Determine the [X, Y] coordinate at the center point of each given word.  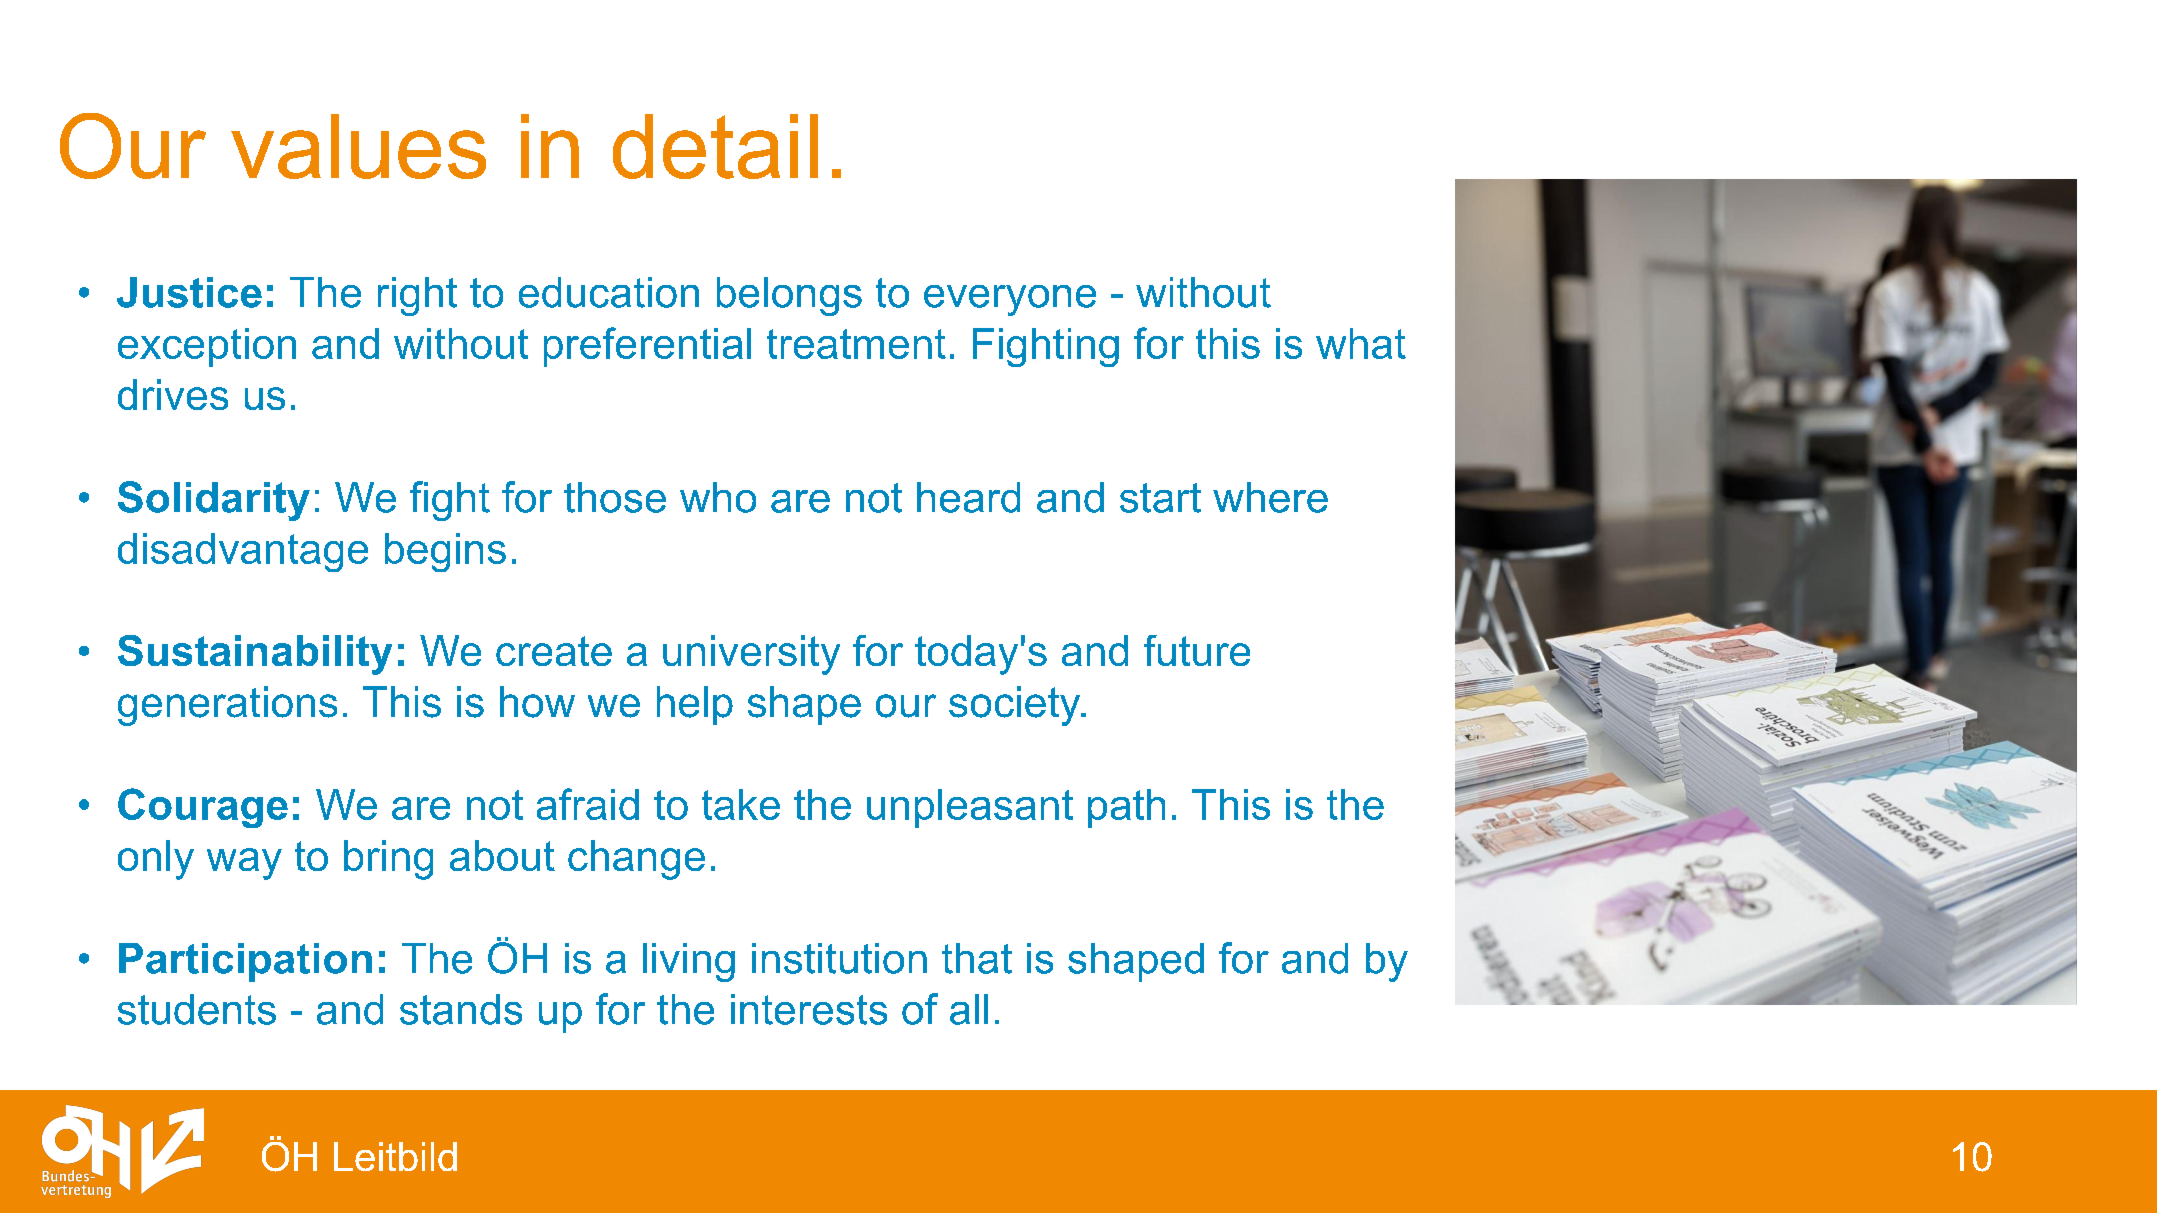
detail [715, 146]
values [358, 146]
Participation [245, 962]
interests [809, 1009]
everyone [1010, 300]
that [977, 958]
